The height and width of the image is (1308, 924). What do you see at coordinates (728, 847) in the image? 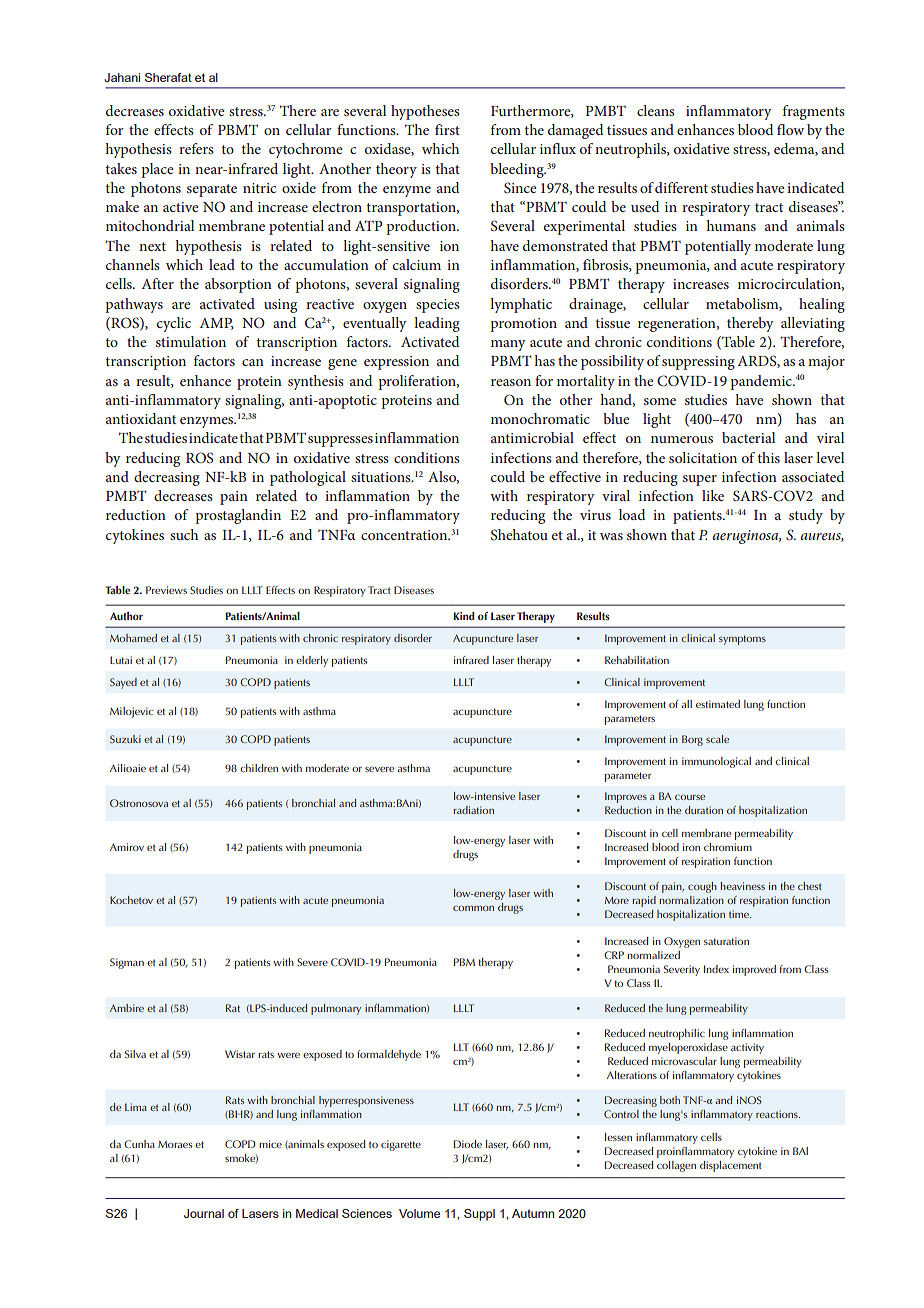
I see `chromium` at bounding box center [728, 847].
